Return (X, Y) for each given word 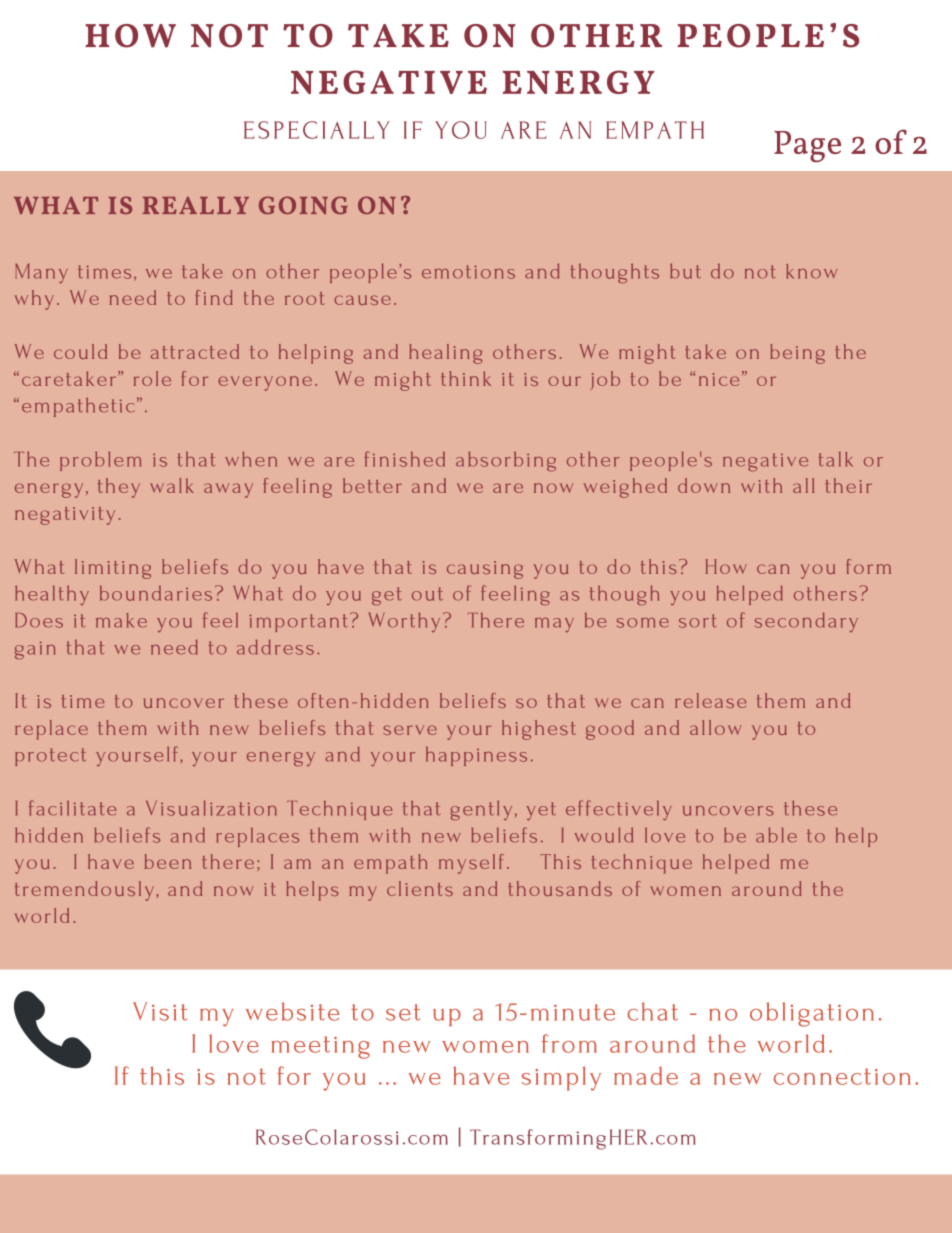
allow (715, 727)
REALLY (196, 205)
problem (100, 461)
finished (404, 459)
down (704, 485)
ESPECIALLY (317, 130)
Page (807, 147)
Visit (160, 1011)
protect (50, 757)
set (403, 1012)
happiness (476, 756)
